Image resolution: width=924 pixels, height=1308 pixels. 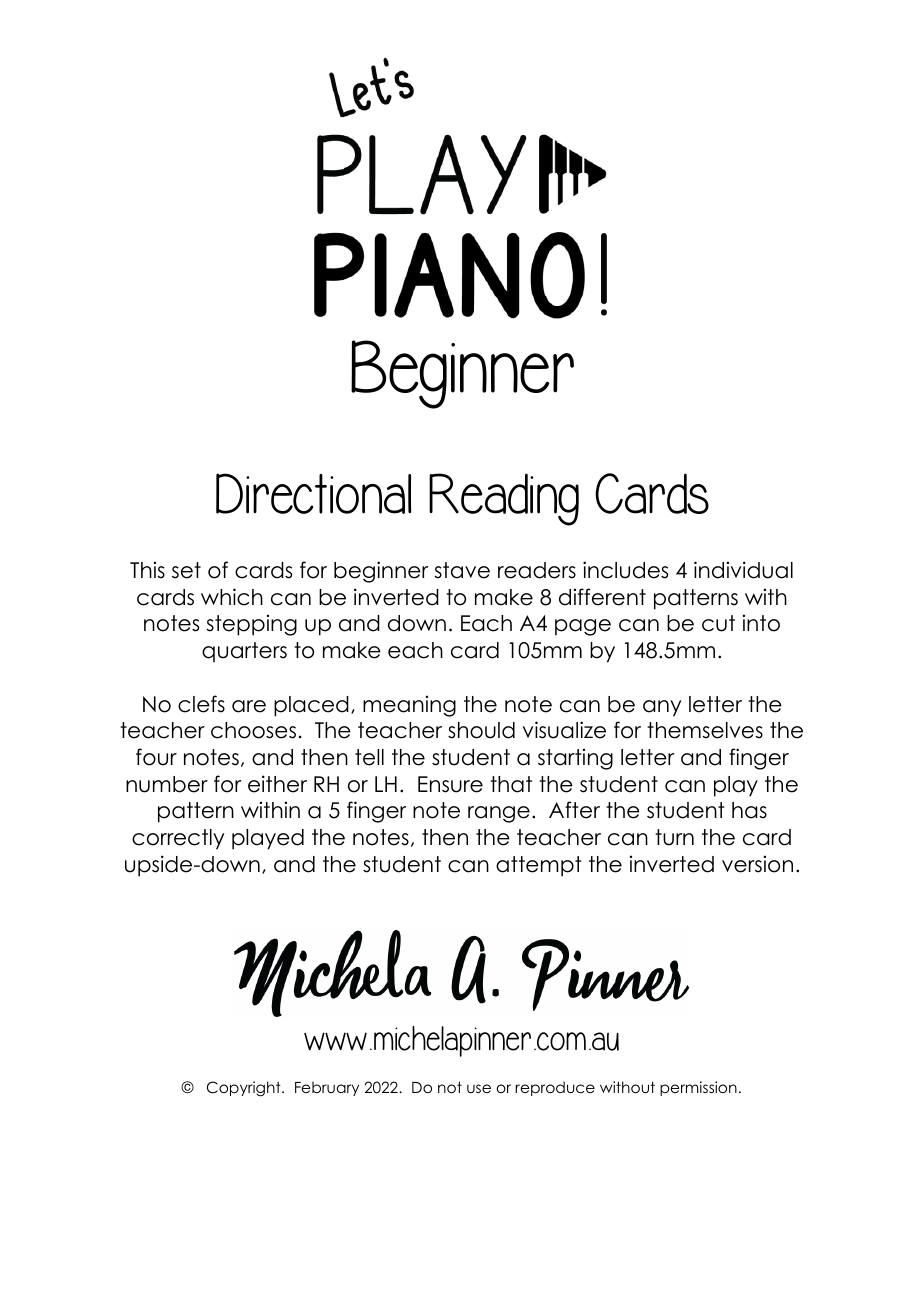 I want to click on any, so click(x=662, y=708).
